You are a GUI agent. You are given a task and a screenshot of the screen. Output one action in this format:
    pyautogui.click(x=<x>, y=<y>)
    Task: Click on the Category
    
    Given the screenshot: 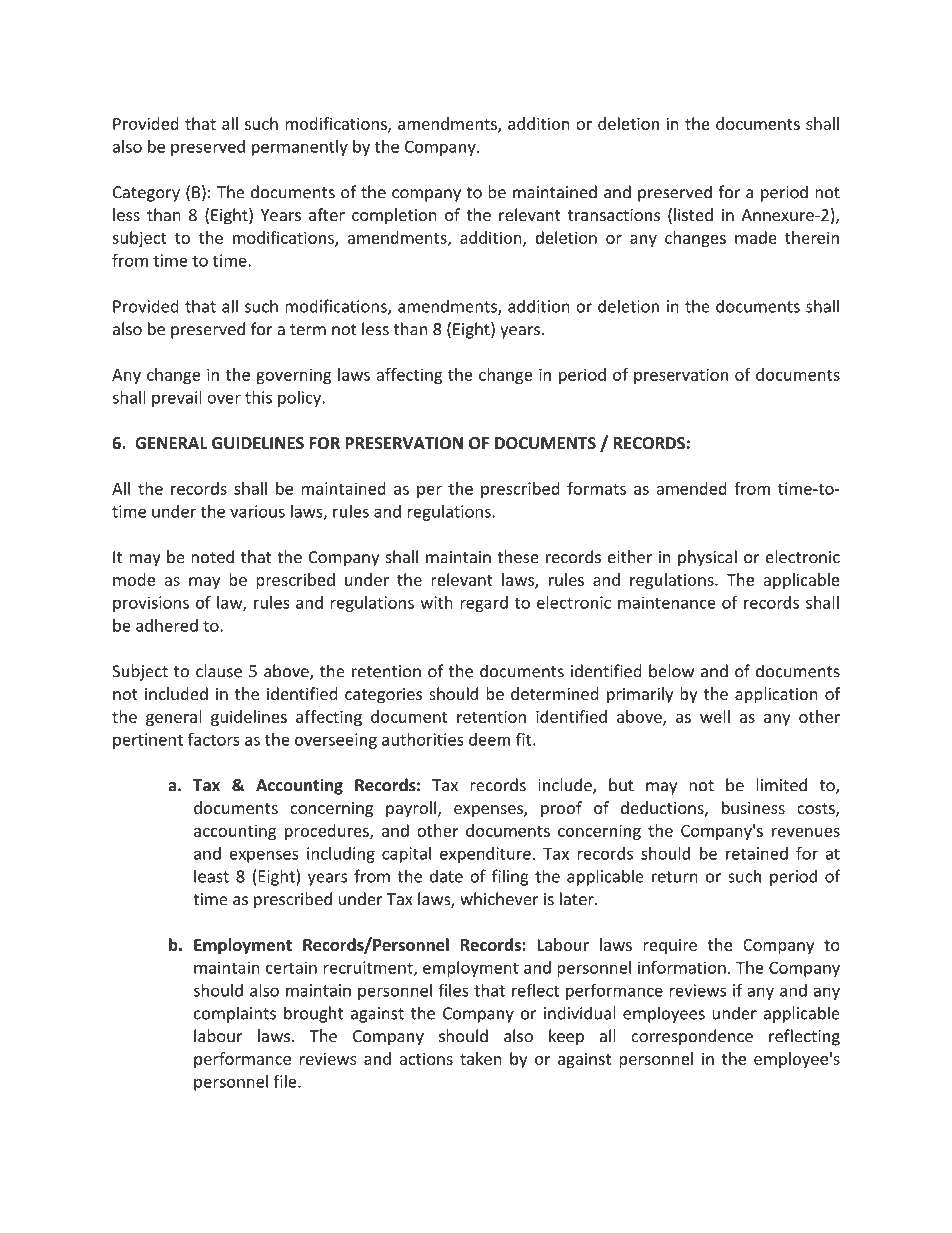 What is the action you would take?
    pyautogui.click(x=146, y=194)
